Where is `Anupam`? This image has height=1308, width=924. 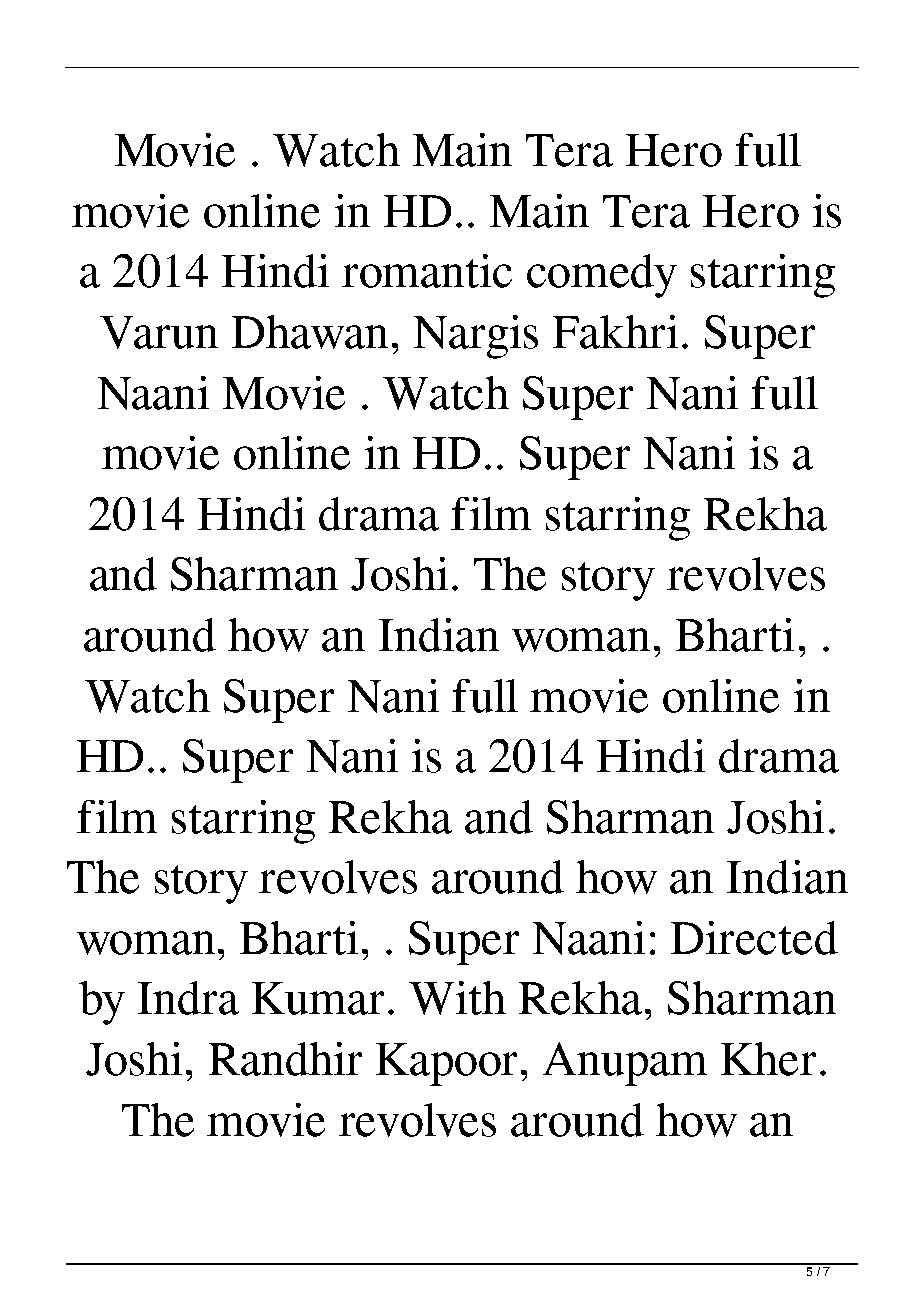
Anupam is located at coordinates (625, 1064).
